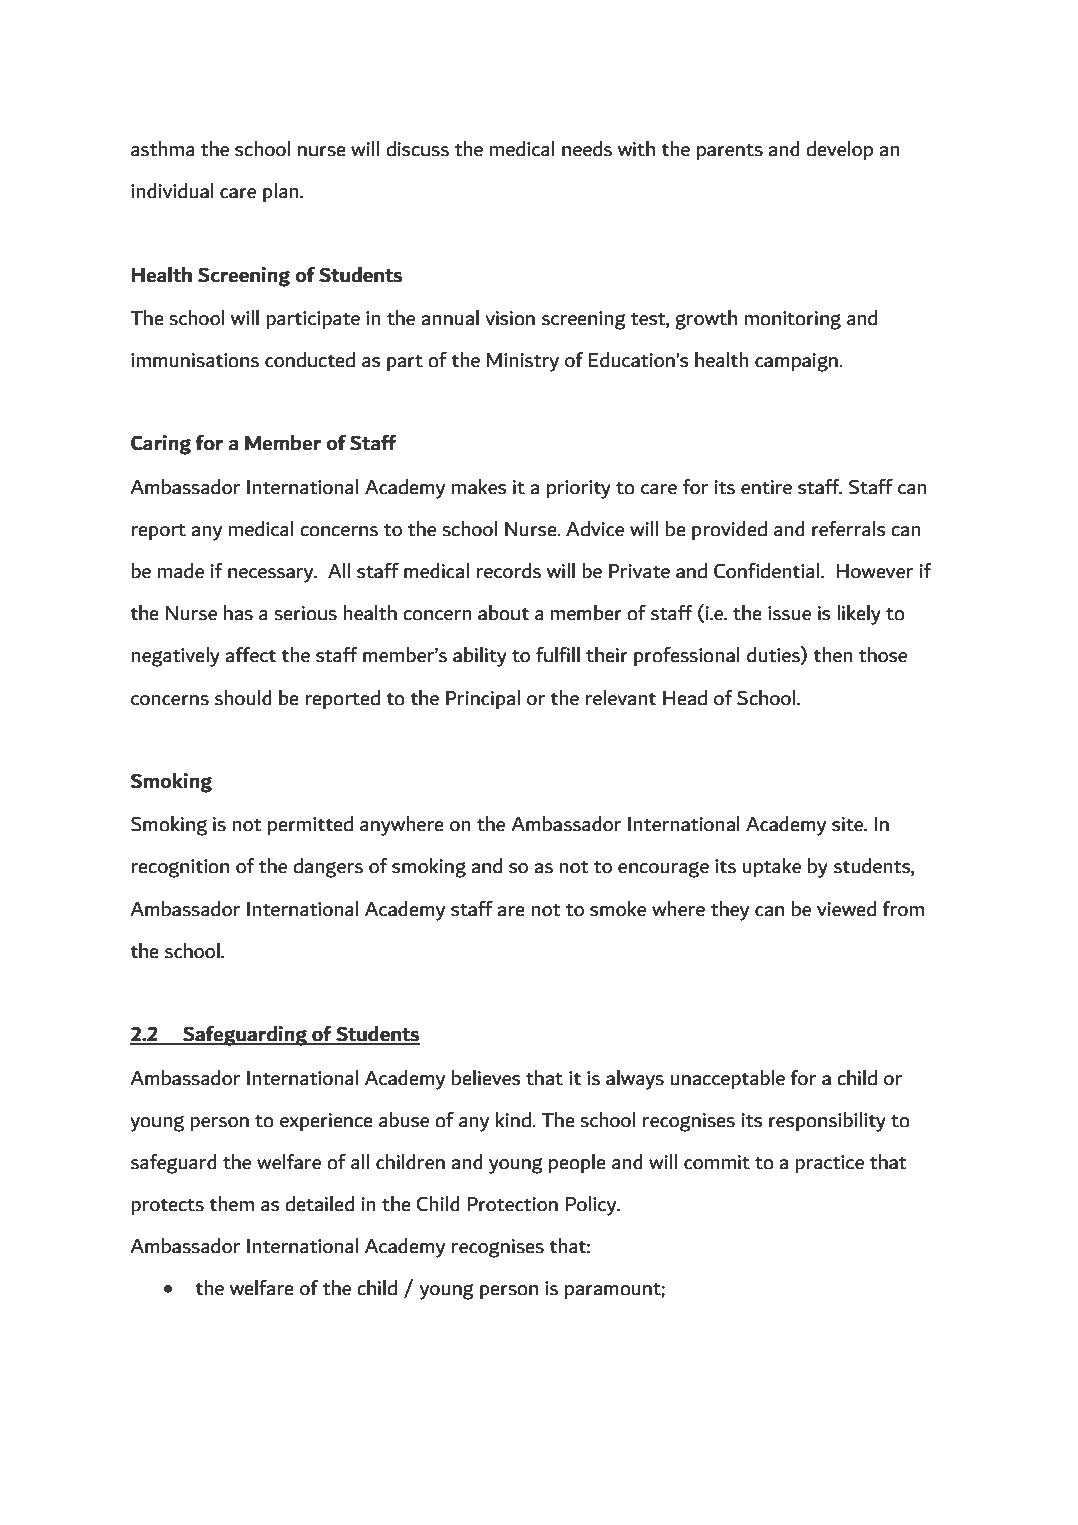 Image resolution: width=1078 pixels, height=1525 pixels. Describe the element at coordinates (231, 1204) in the screenshot. I see `them` at that location.
